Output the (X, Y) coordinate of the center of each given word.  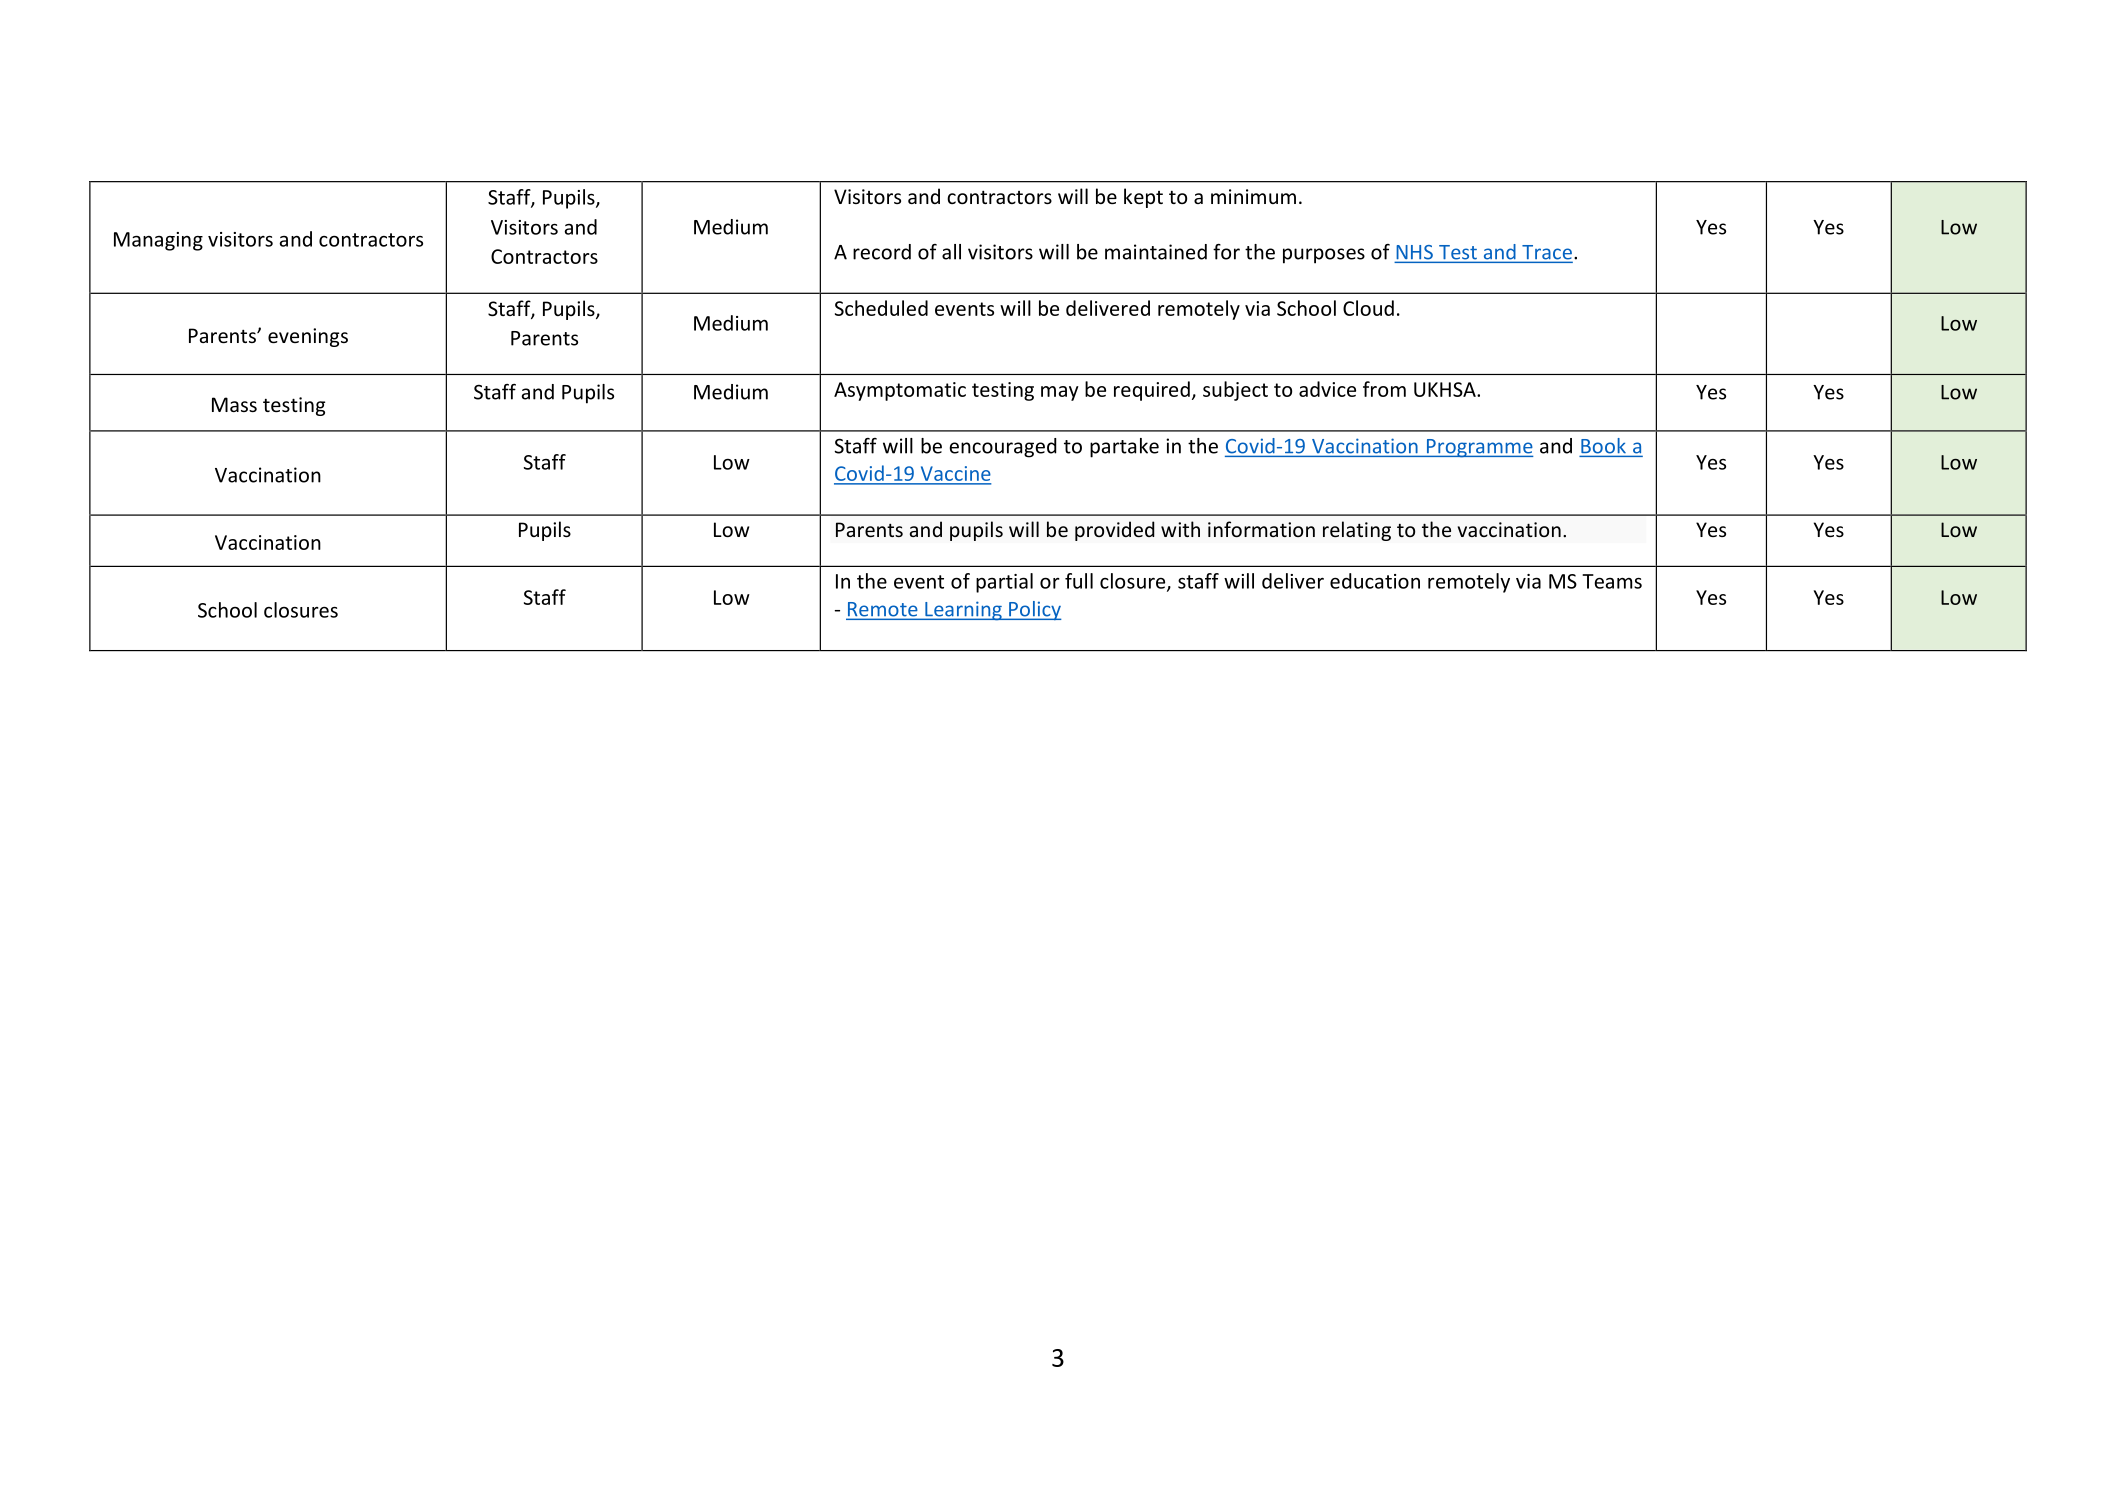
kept (1143, 198)
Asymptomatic (900, 391)
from (1384, 389)
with (1180, 529)
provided (1115, 531)
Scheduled (881, 308)
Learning (963, 611)
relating (1357, 531)
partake (1124, 448)
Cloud (1368, 308)
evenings (308, 337)
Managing (158, 241)
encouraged (1003, 448)
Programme (1479, 448)
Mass (234, 404)
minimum (1253, 196)
